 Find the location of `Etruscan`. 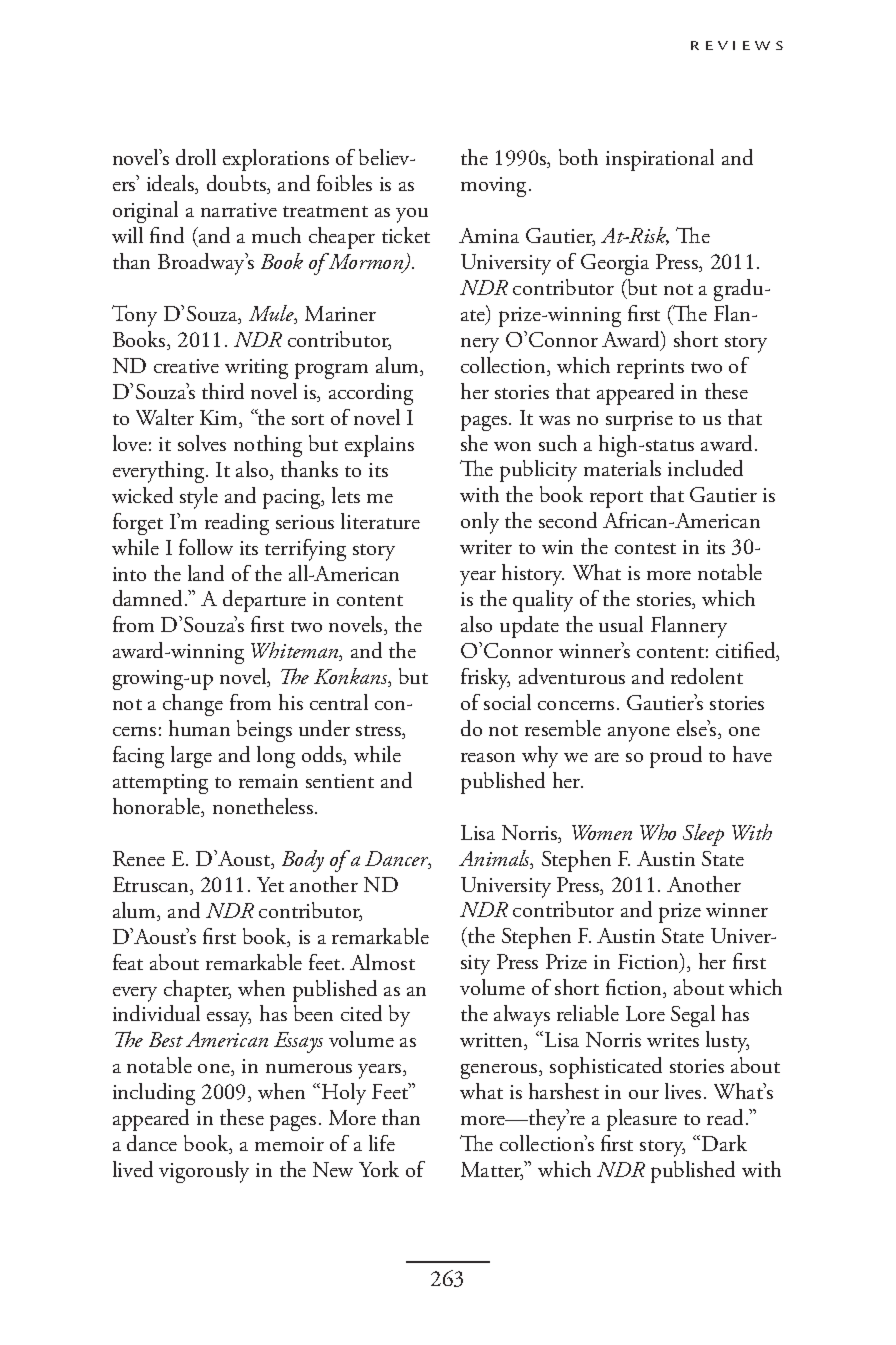

Etruscan is located at coordinates (152, 886).
